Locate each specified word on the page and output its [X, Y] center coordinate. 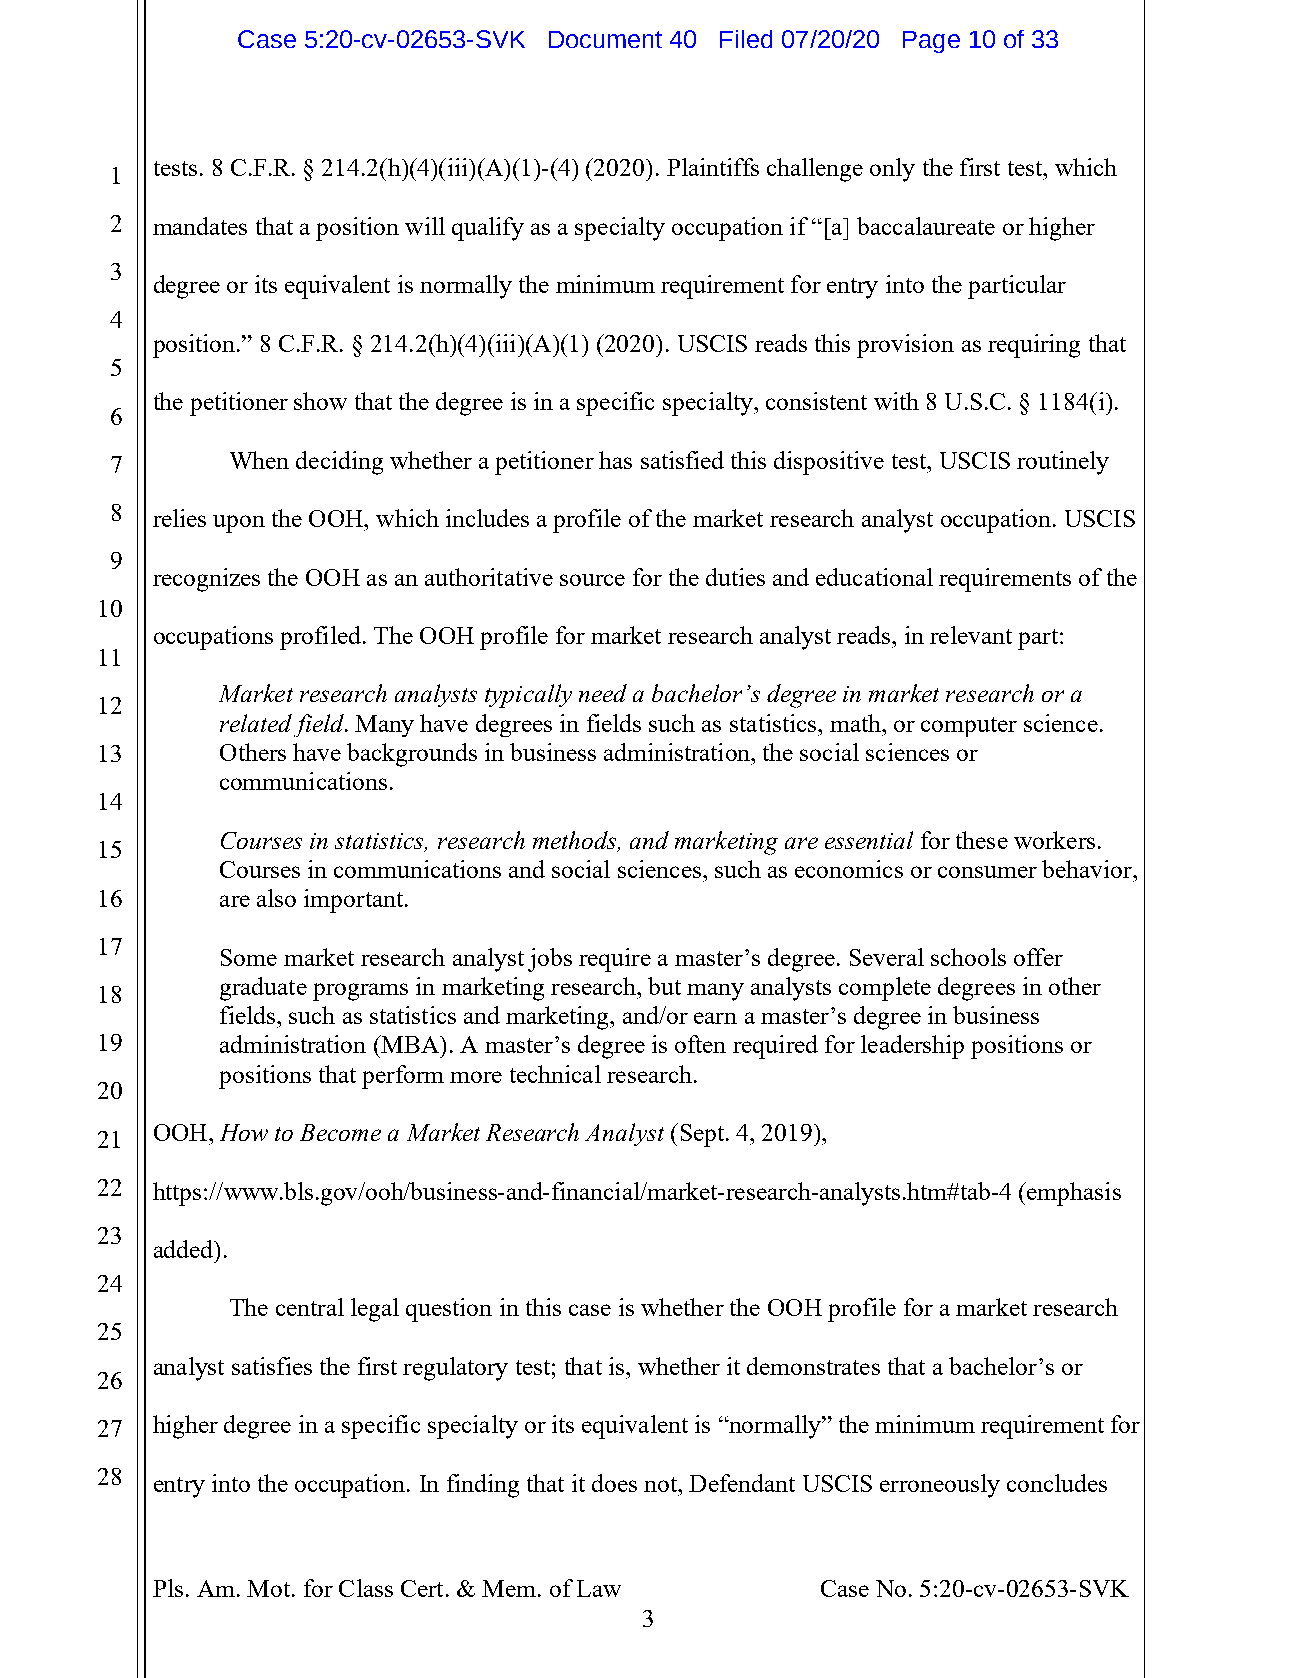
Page [931, 42]
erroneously [940, 1486]
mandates [200, 226]
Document [605, 39]
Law [599, 1588]
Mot [268, 1588]
